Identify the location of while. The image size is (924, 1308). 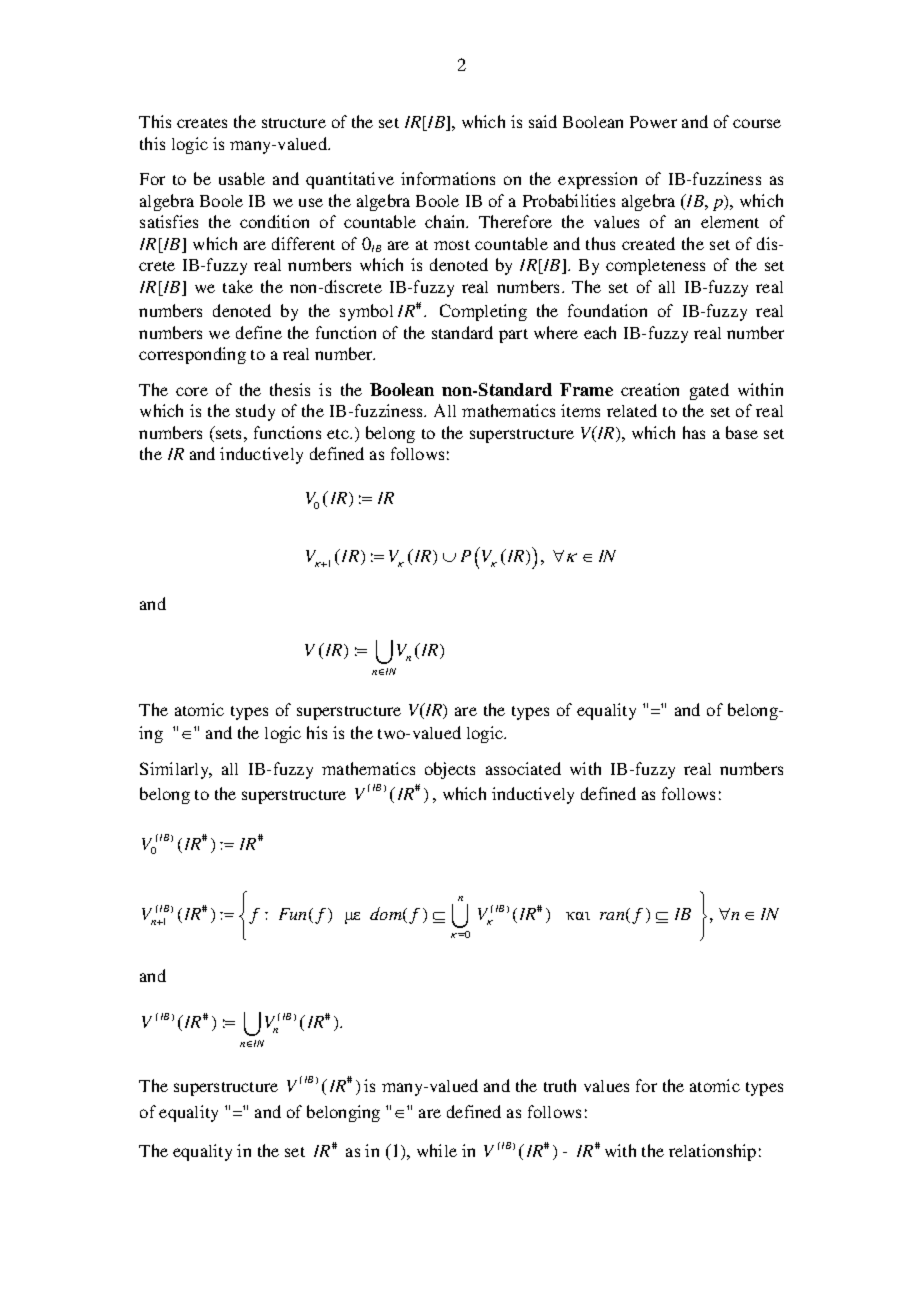
(437, 1150).
